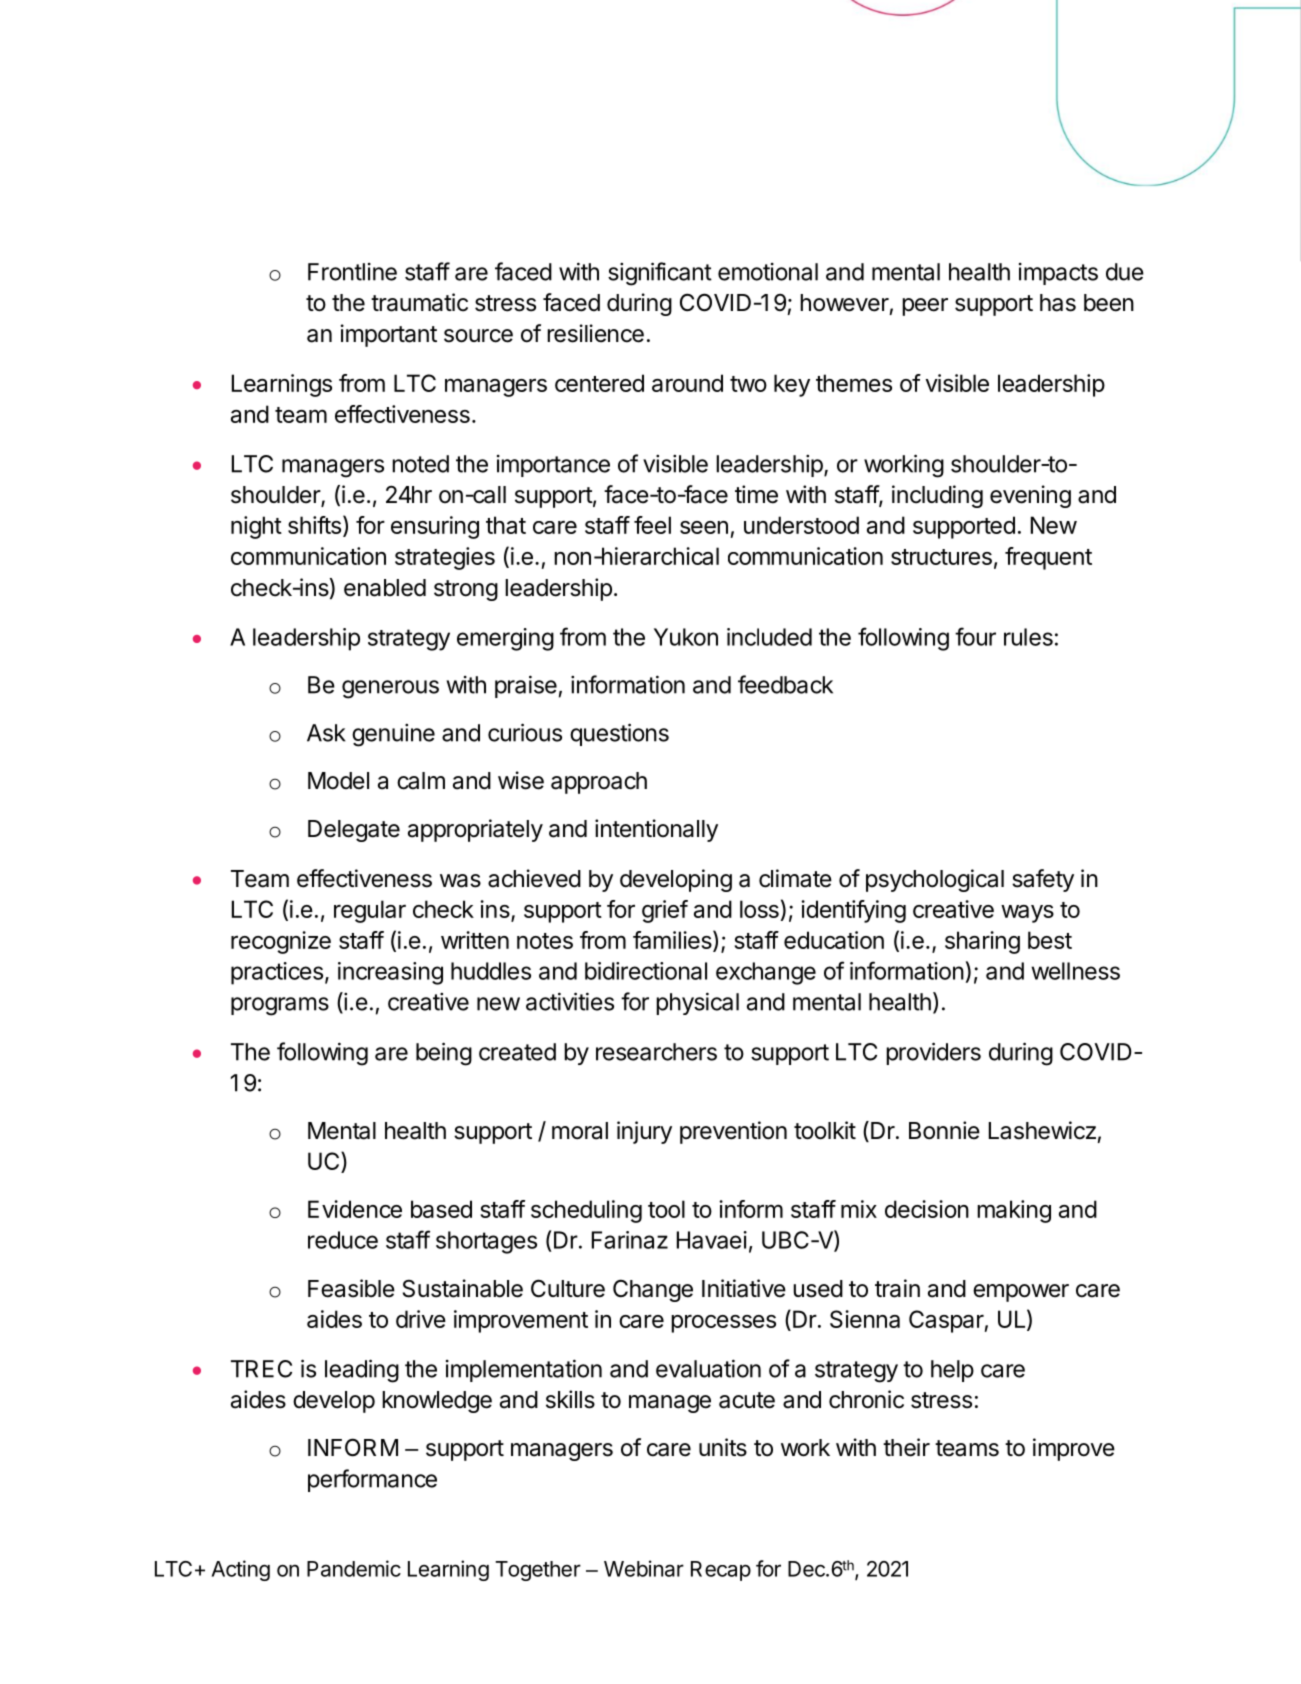 This page has height=1684, width=1301. Describe the element at coordinates (665, 911) in the page. I see `grief` at that location.
